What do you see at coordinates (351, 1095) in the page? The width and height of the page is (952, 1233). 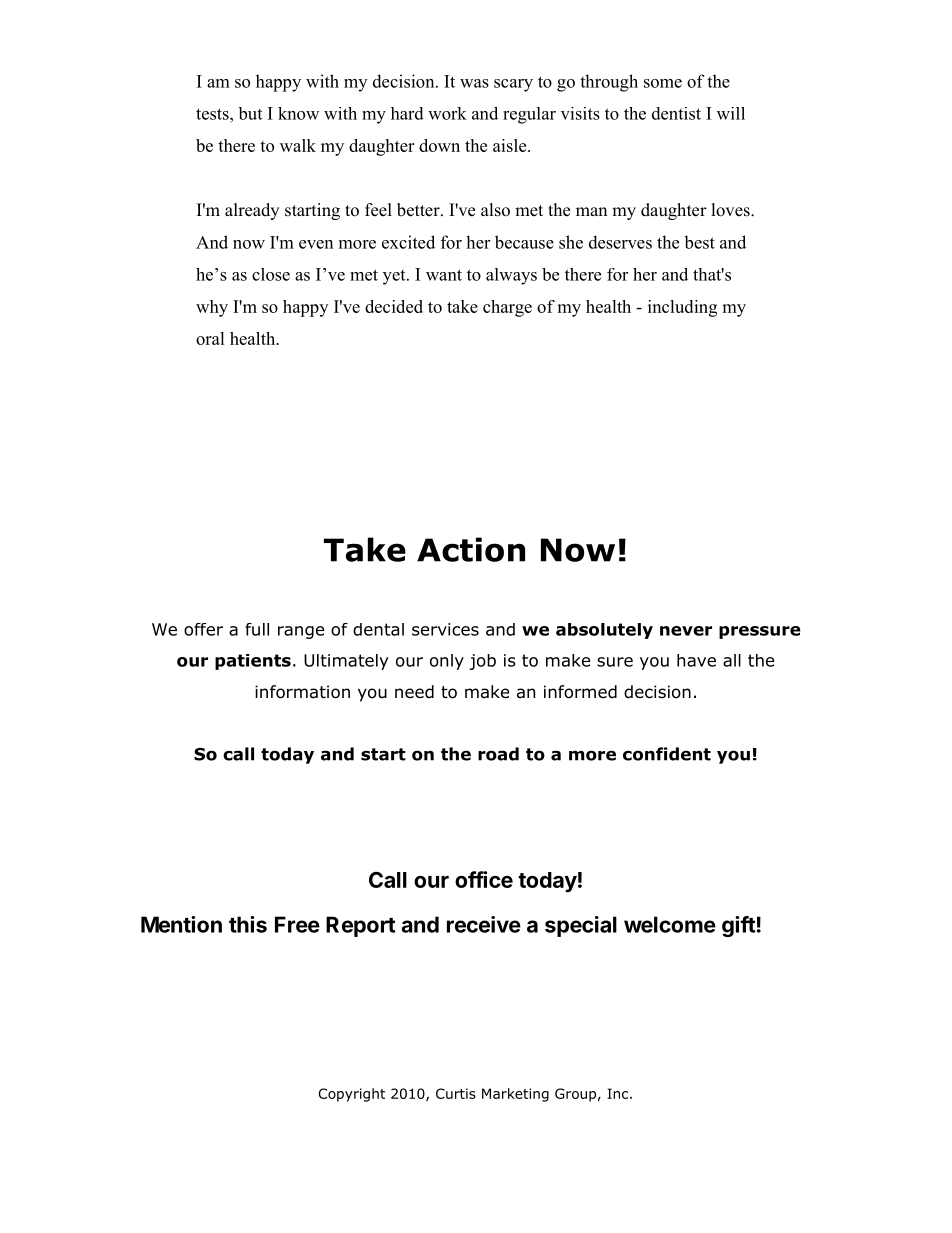 I see `Copyright` at bounding box center [351, 1095].
